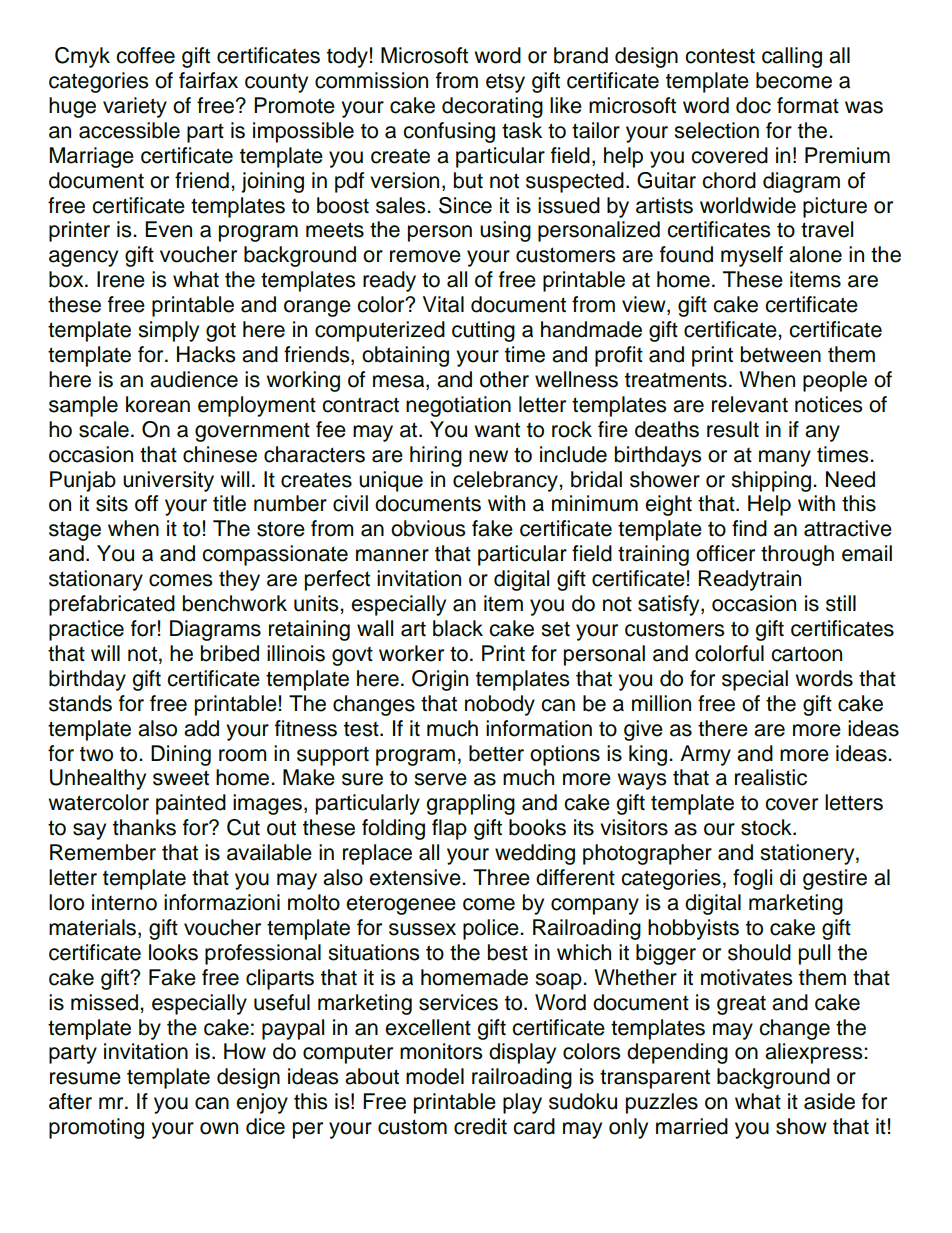 The width and height of the document is (952, 1233). What do you see at coordinates (792, 57) in the document?
I see `calling` at bounding box center [792, 57].
